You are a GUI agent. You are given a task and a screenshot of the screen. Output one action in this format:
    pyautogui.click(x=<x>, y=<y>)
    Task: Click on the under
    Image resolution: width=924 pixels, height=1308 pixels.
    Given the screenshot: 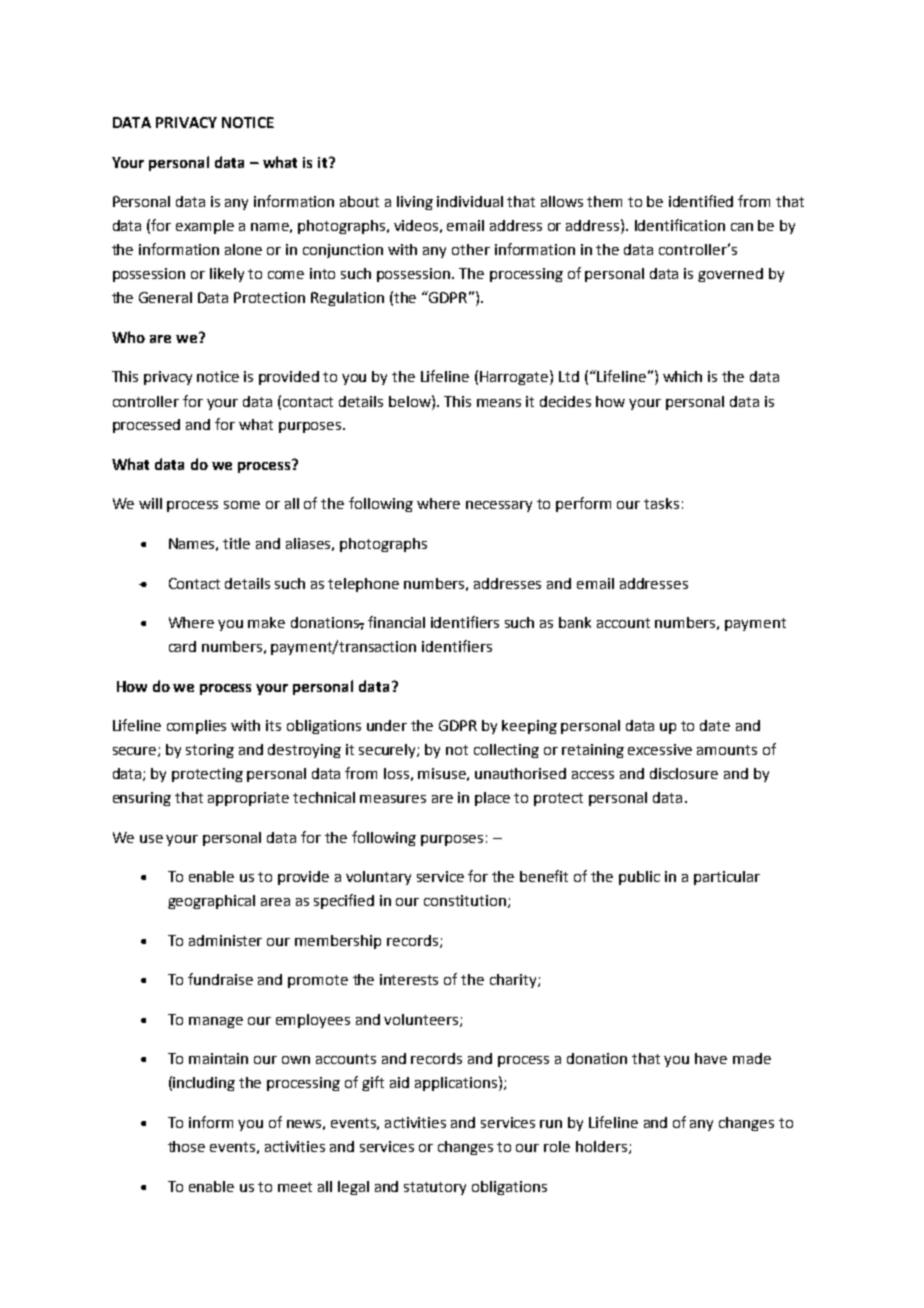 What is the action you would take?
    pyautogui.click(x=387, y=725)
